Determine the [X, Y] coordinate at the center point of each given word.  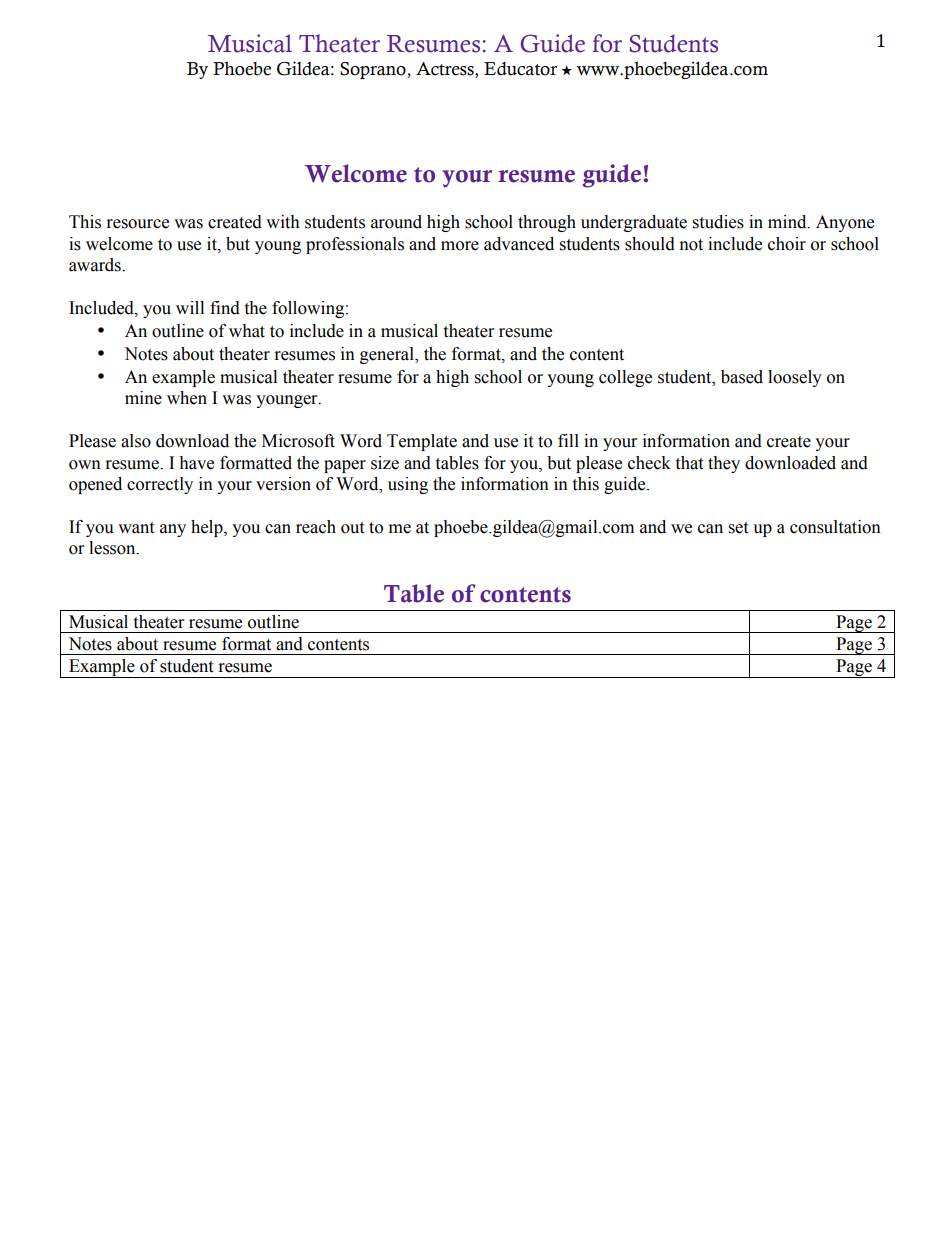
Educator [520, 69]
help [208, 528]
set [738, 528]
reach [316, 527]
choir [787, 244]
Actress [446, 70]
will [190, 307]
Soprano [374, 70]
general [388, 355]
